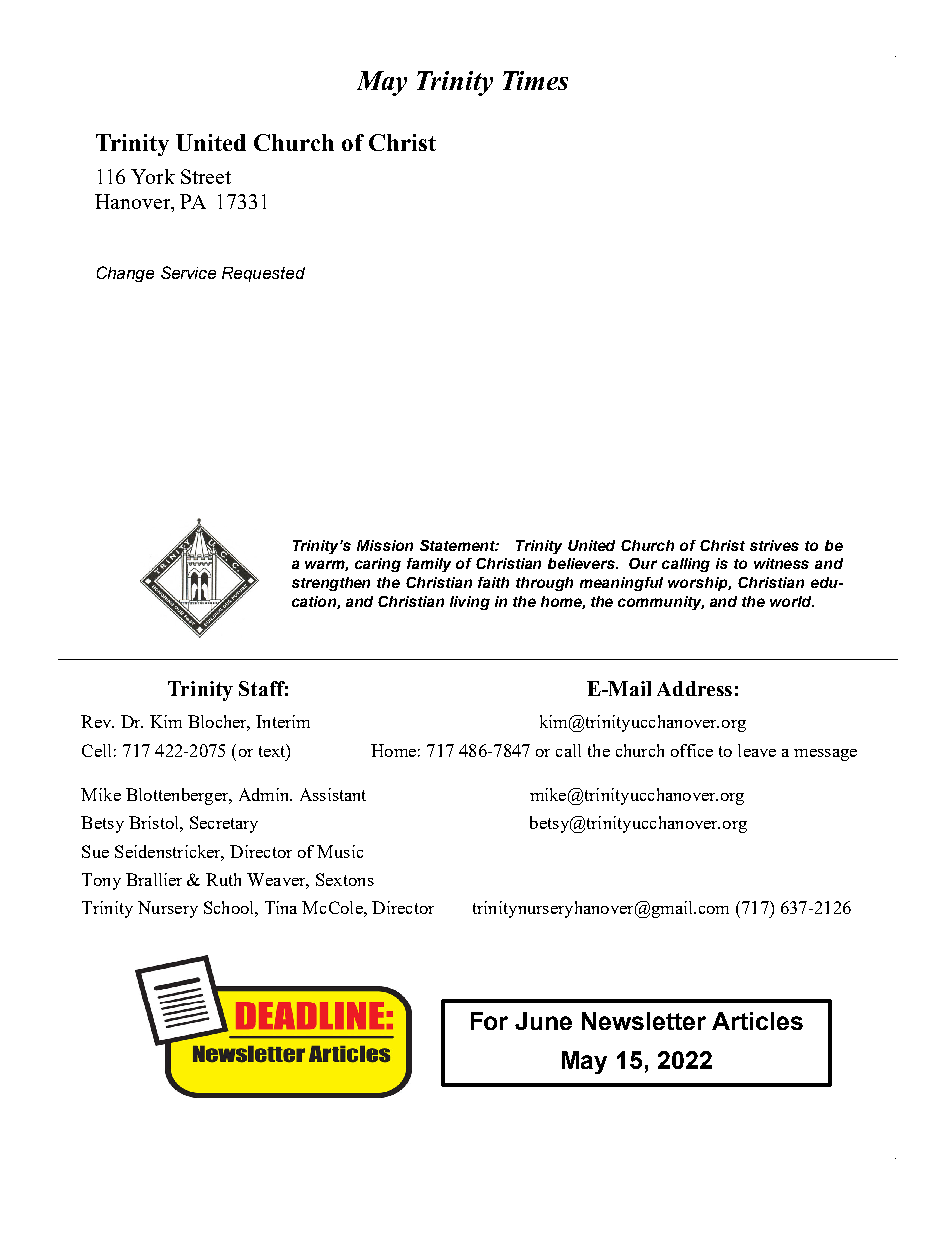  I want to click on Articles, so click(757, 1021).
